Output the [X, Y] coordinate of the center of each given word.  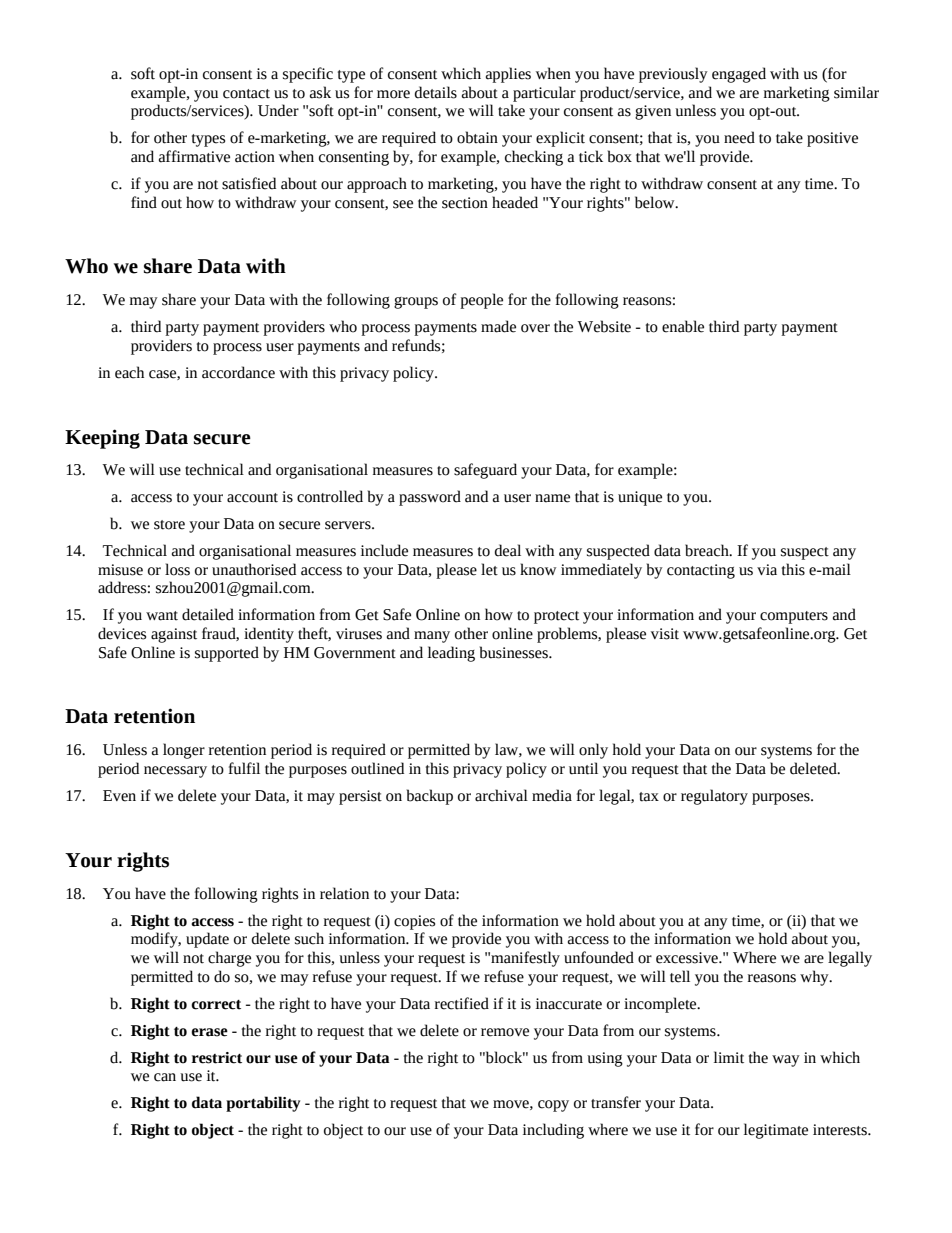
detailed [208, 614]
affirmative [194, 156]
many [432, 637]
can [165, 1077]
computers [794, 617]
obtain [477, 137]
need [739, 137]
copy [553, 1106]
